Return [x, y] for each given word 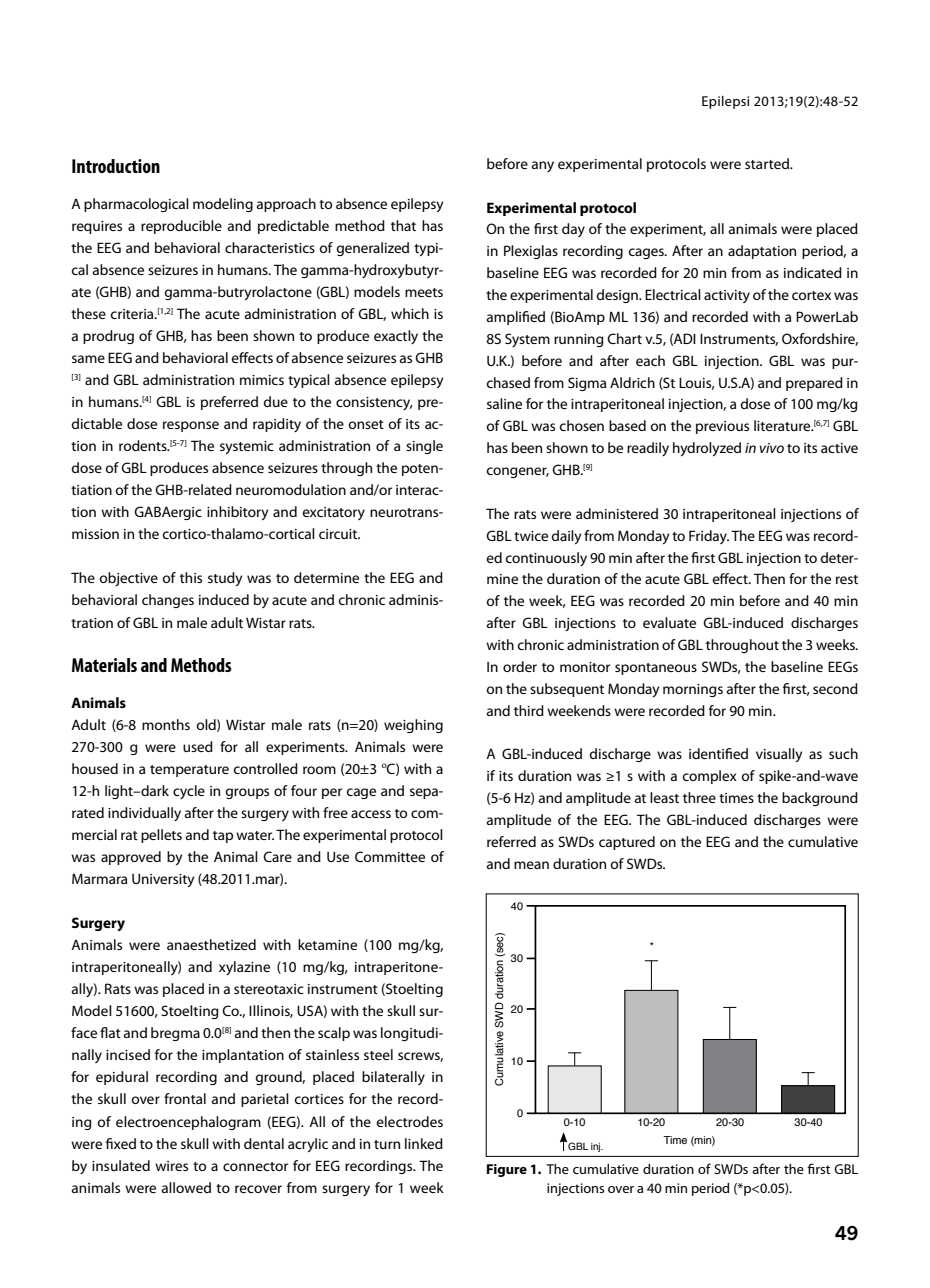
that [403, 225]
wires [171, 1166]
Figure [507, 1170]
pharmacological [136, 205]
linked [424, 1143]
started [768, 163]
